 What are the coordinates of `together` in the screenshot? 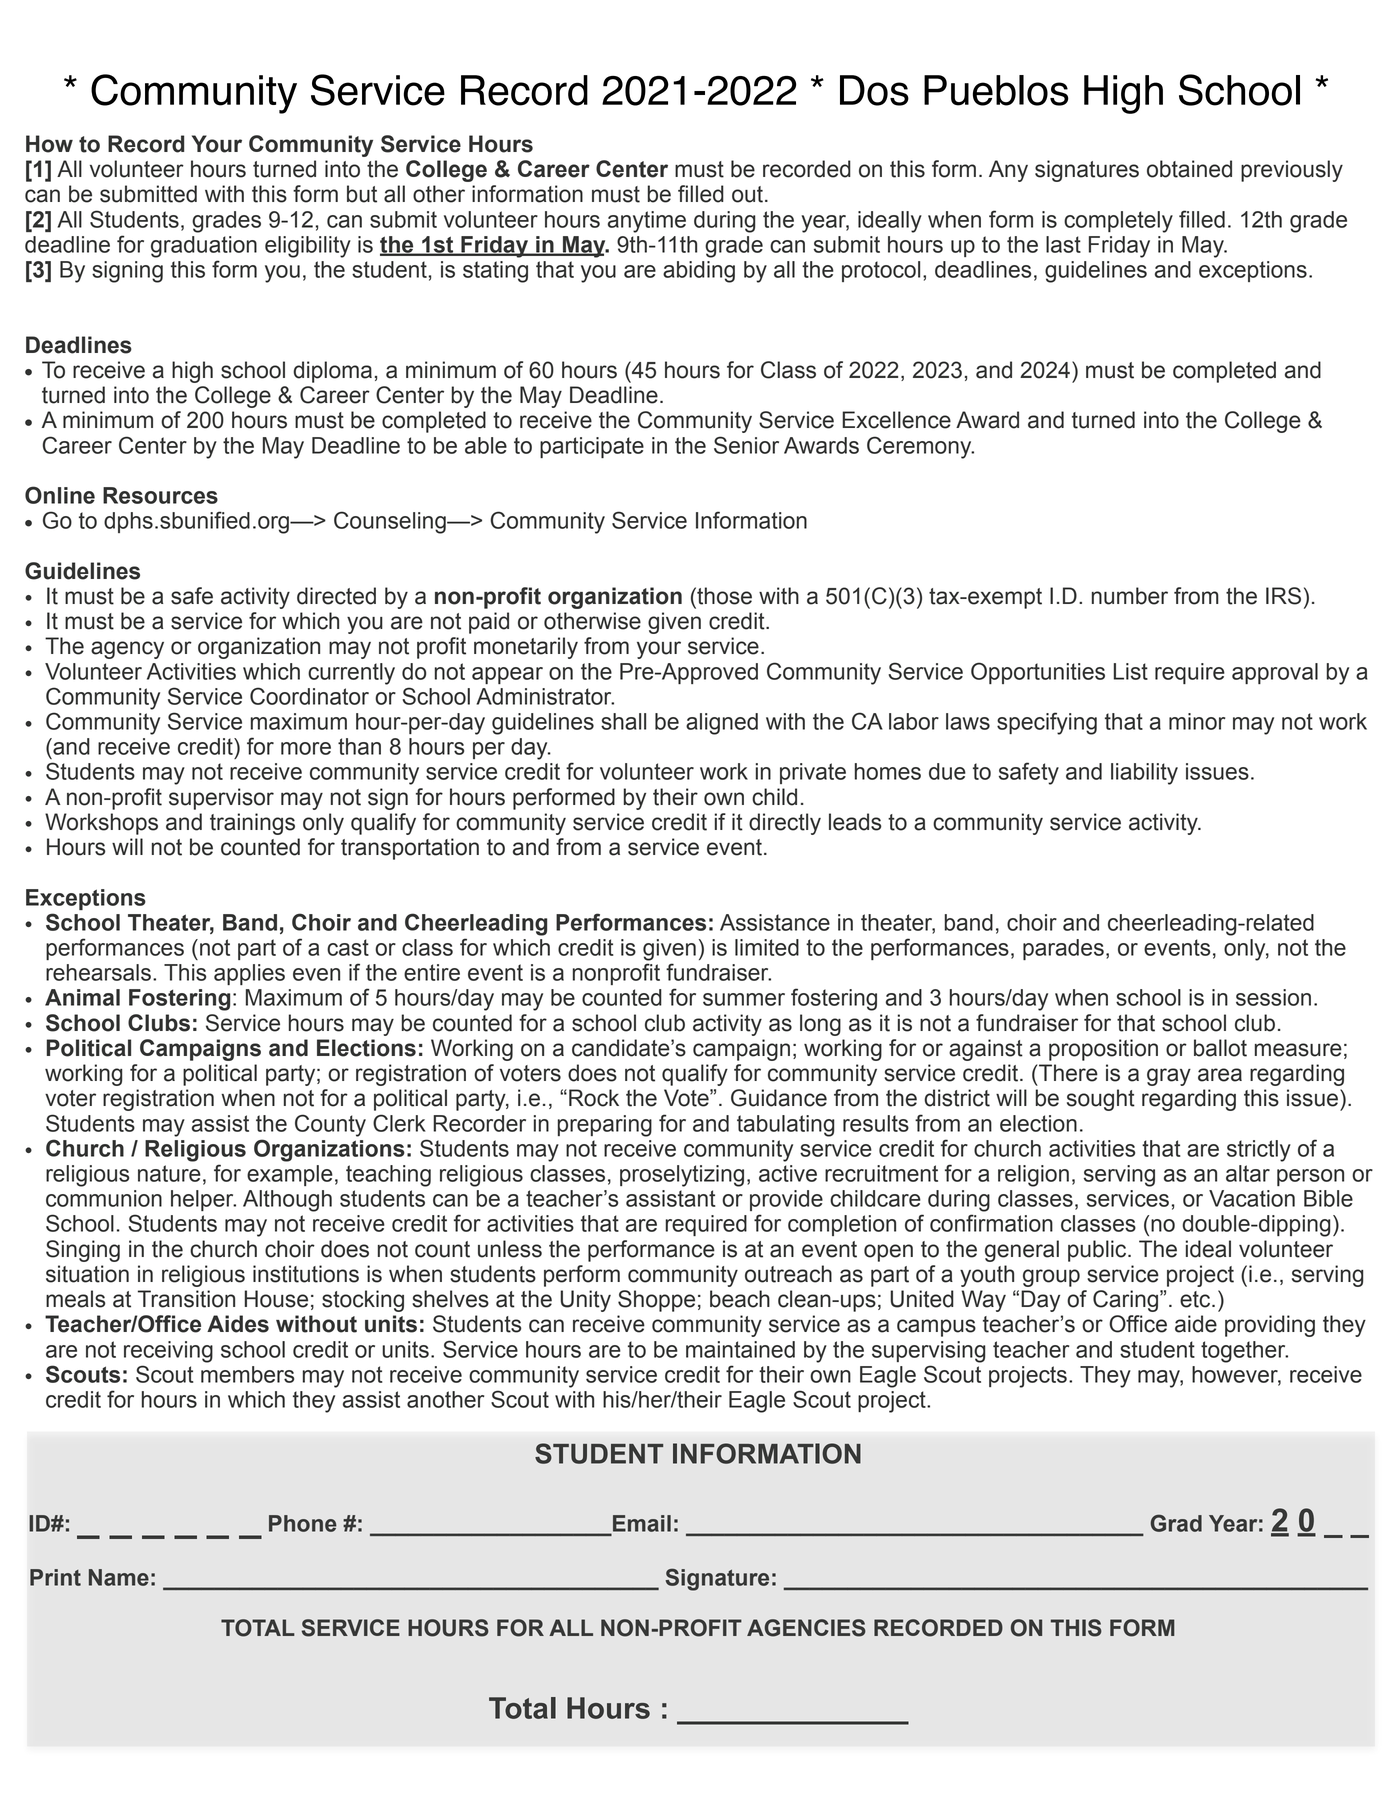 It's located at (1244, 1352).
